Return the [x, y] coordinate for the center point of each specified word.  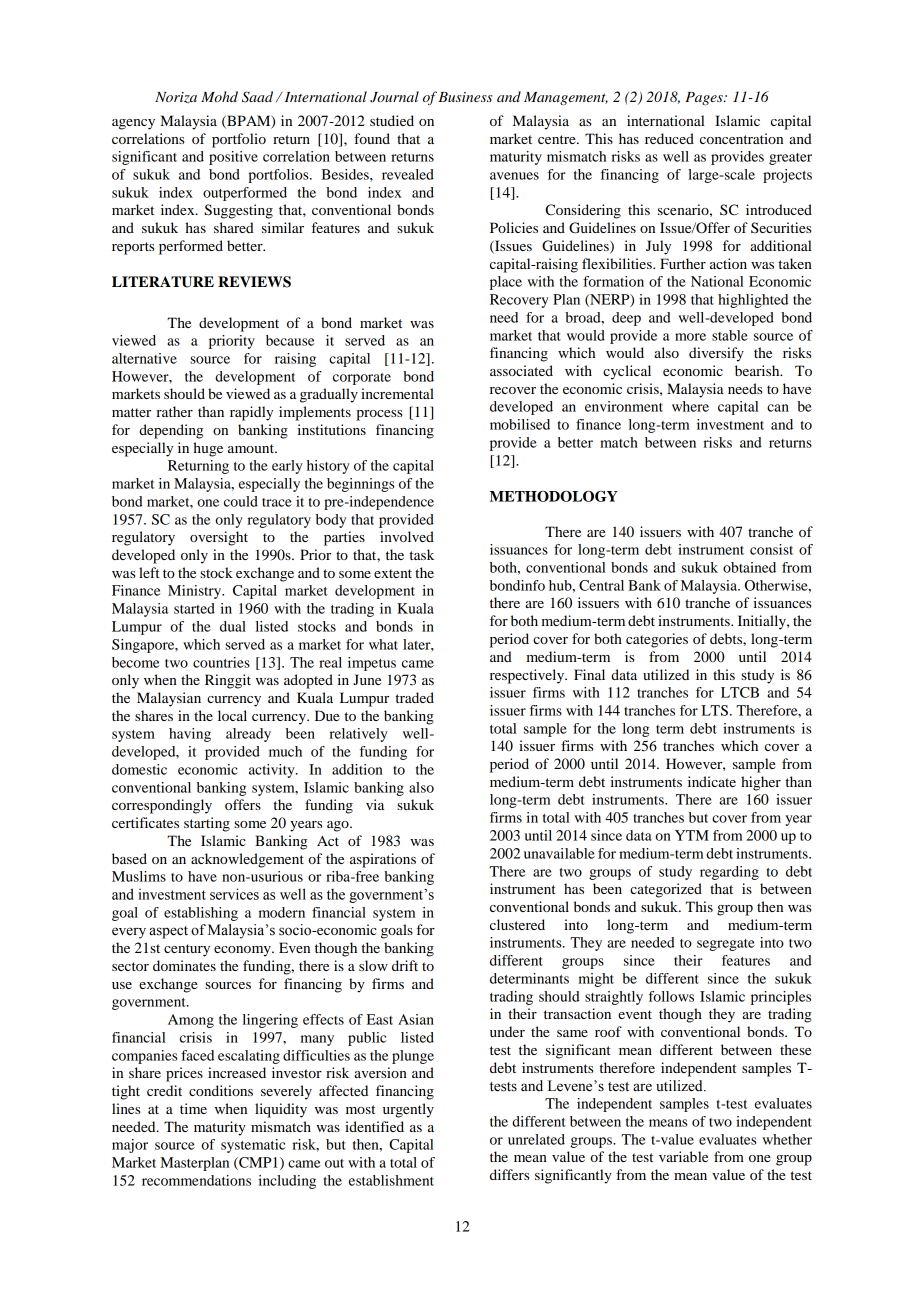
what [383, 644]
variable [683, 1156]
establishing [201, 914]
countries [221, 662]
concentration [741, 138]
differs [509, 1174]
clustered [517, 924]
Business [465, 97]
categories [657, 640]
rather [174, 411]
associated [521, 370]
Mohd [219, 96]
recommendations [196, 1180]
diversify [716, 354]
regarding [729, 873]
